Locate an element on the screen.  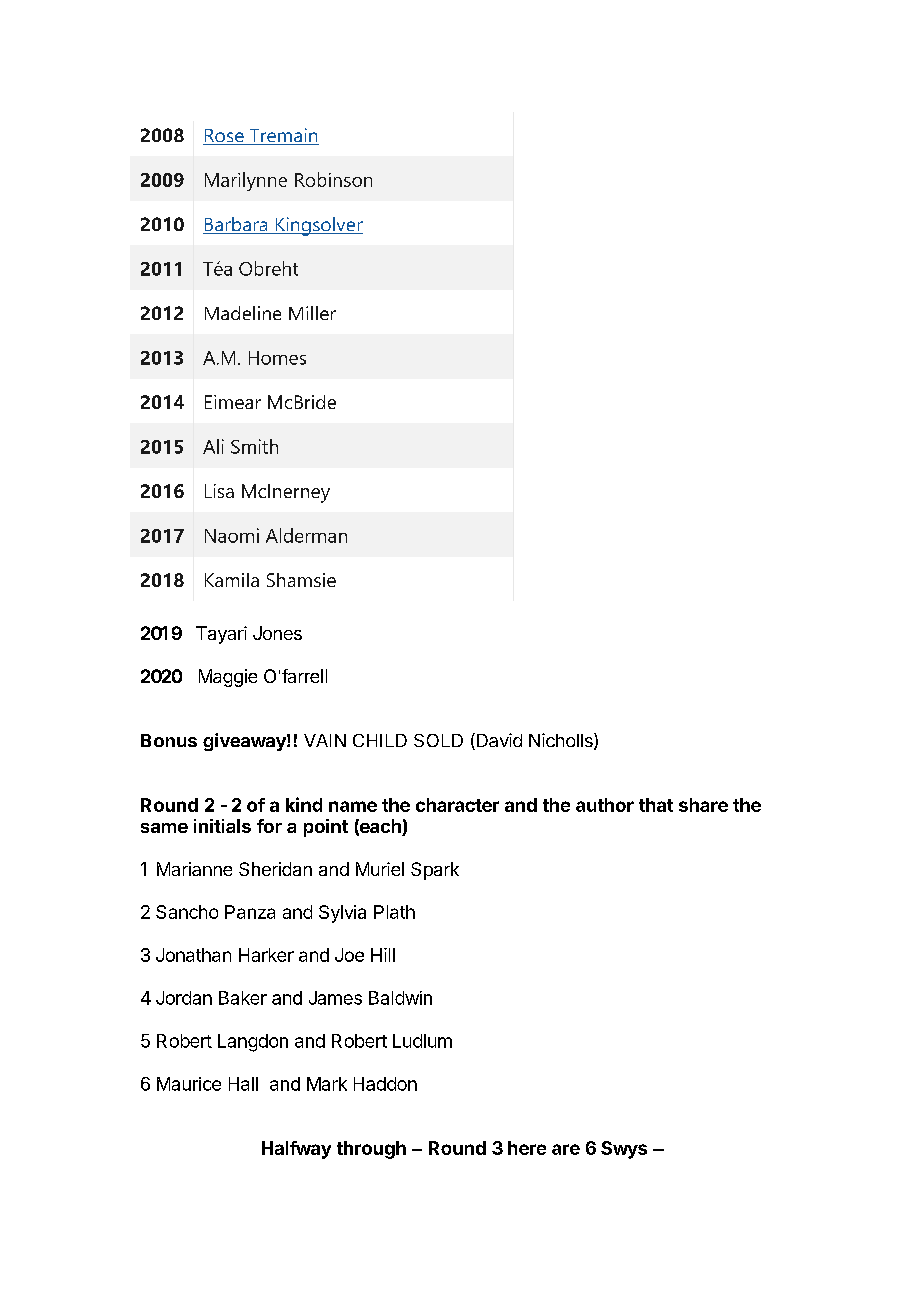
Hall is located at coordinates (243, 1084).
